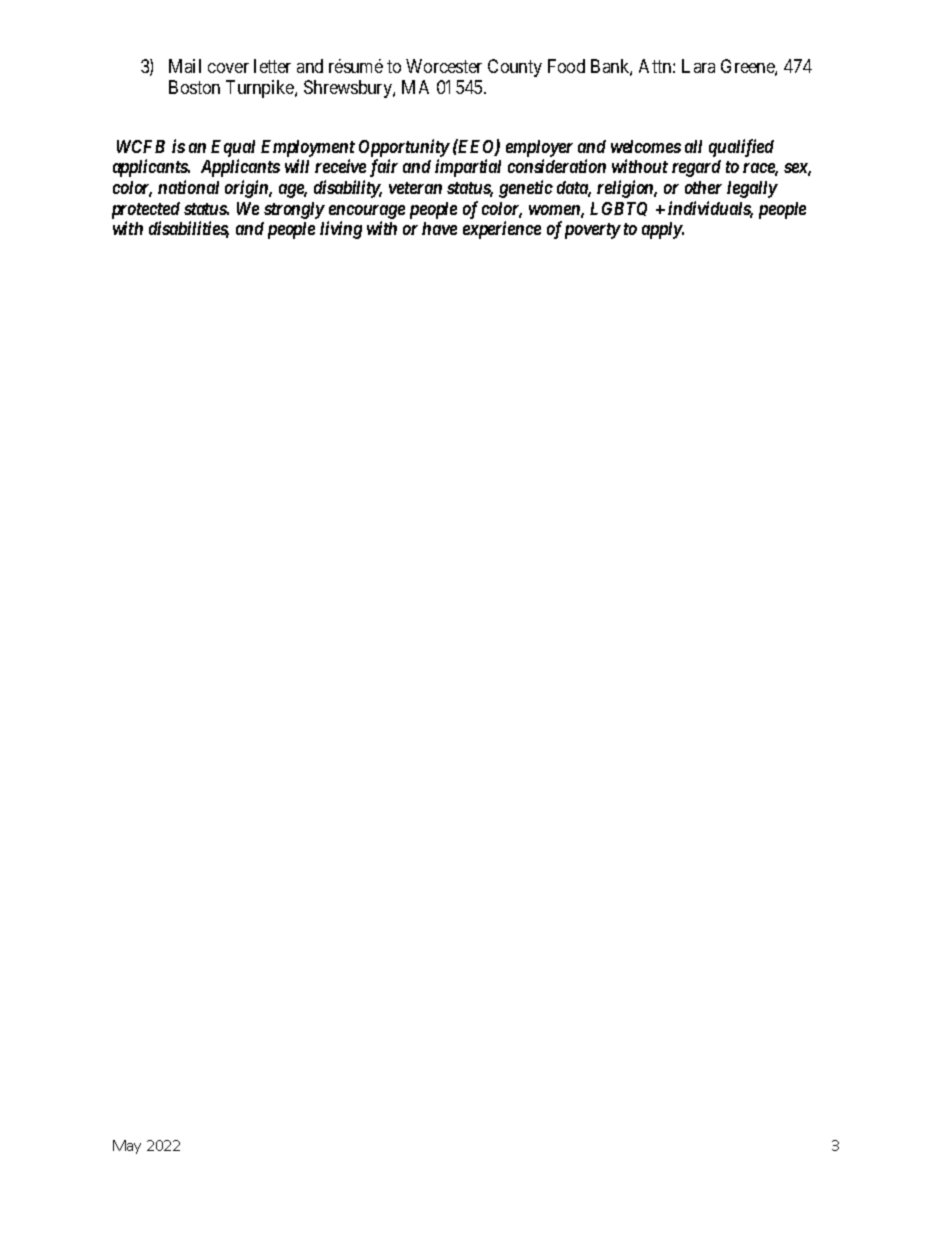 This image has width=952, height=1233. Describe the element at coordinates (439, 228) in the image. I see `have` at that location.
